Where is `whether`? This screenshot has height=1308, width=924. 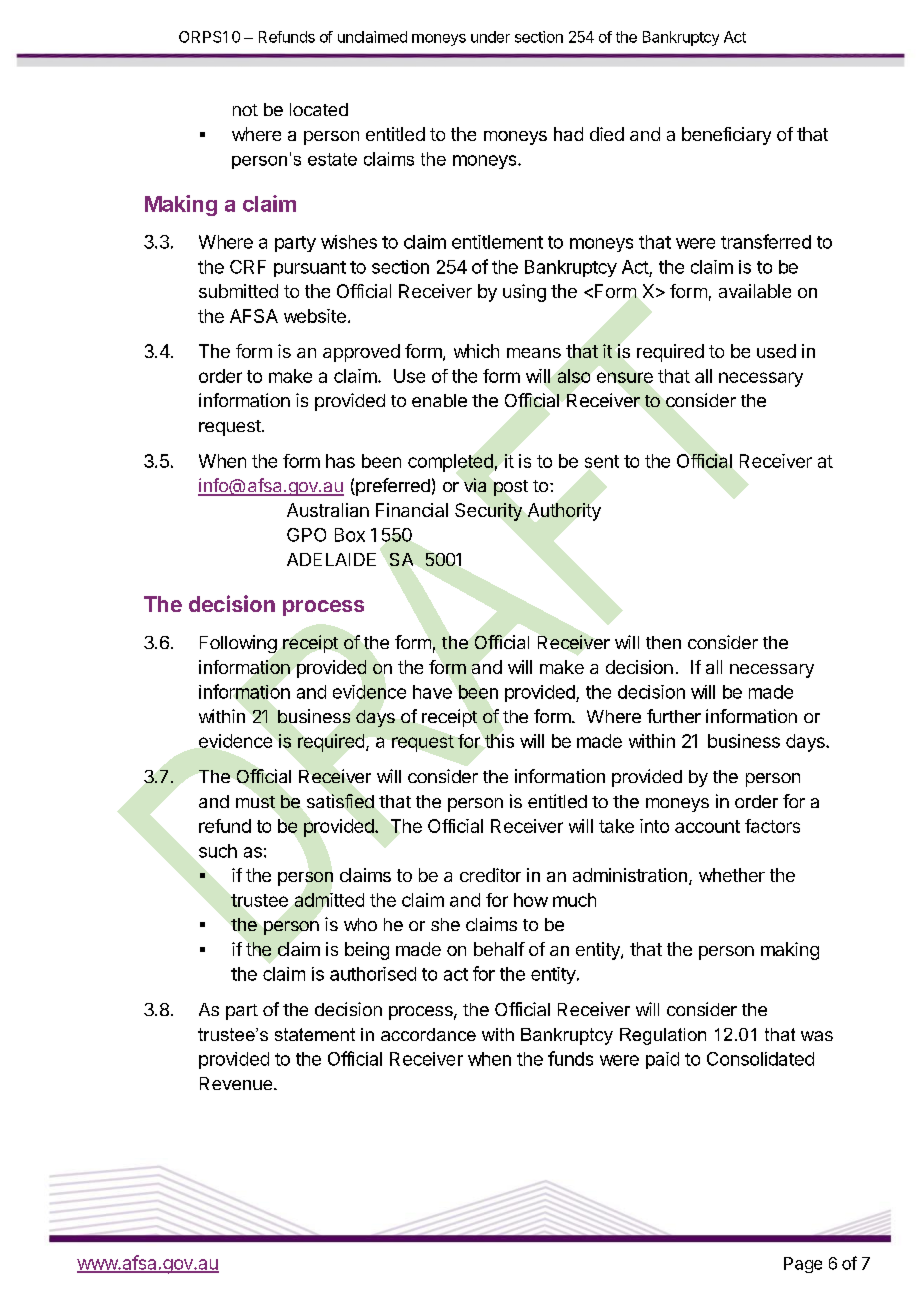 whether is located at coordinates (732, 875).
